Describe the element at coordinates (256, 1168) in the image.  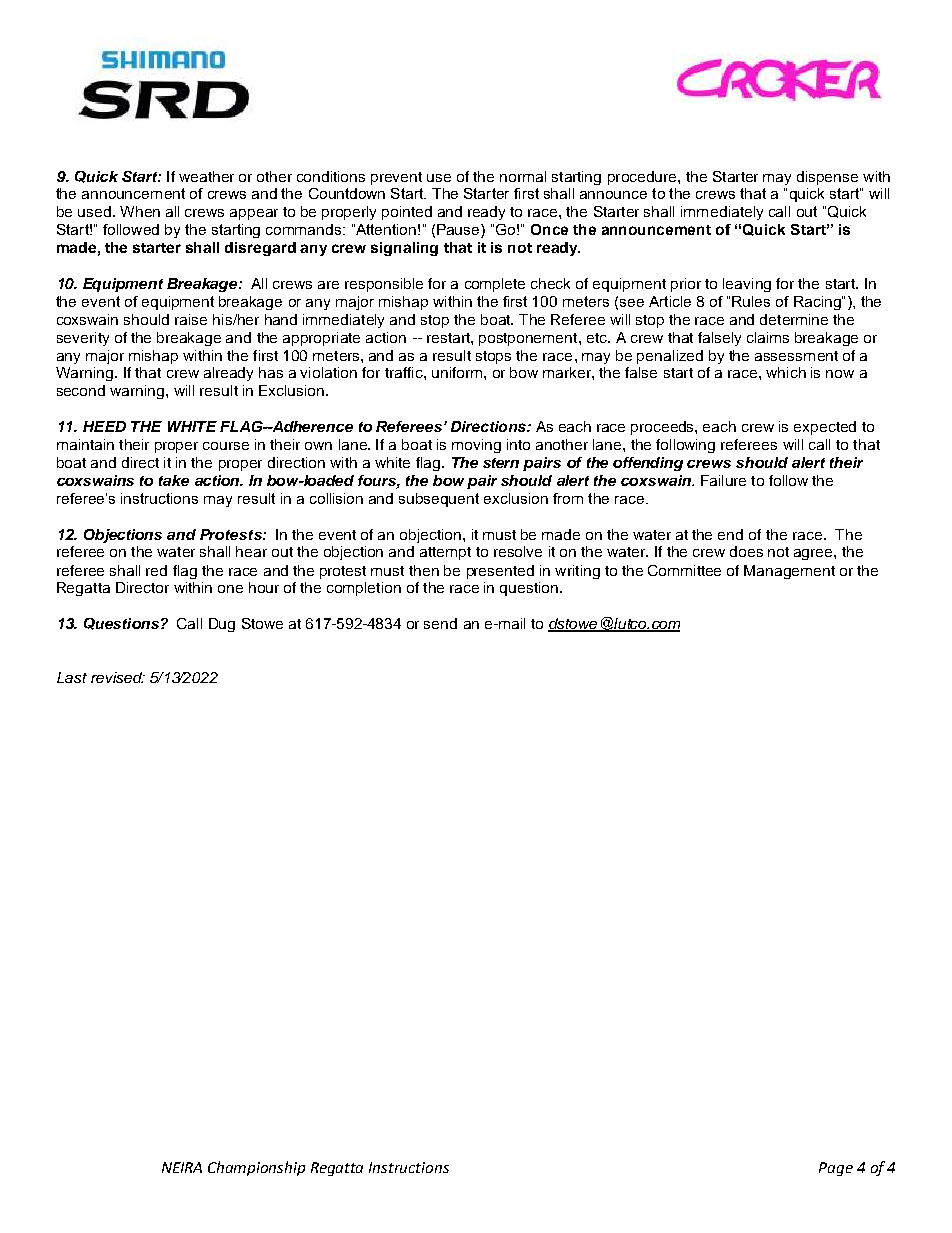
I see `Championship` at that location.
